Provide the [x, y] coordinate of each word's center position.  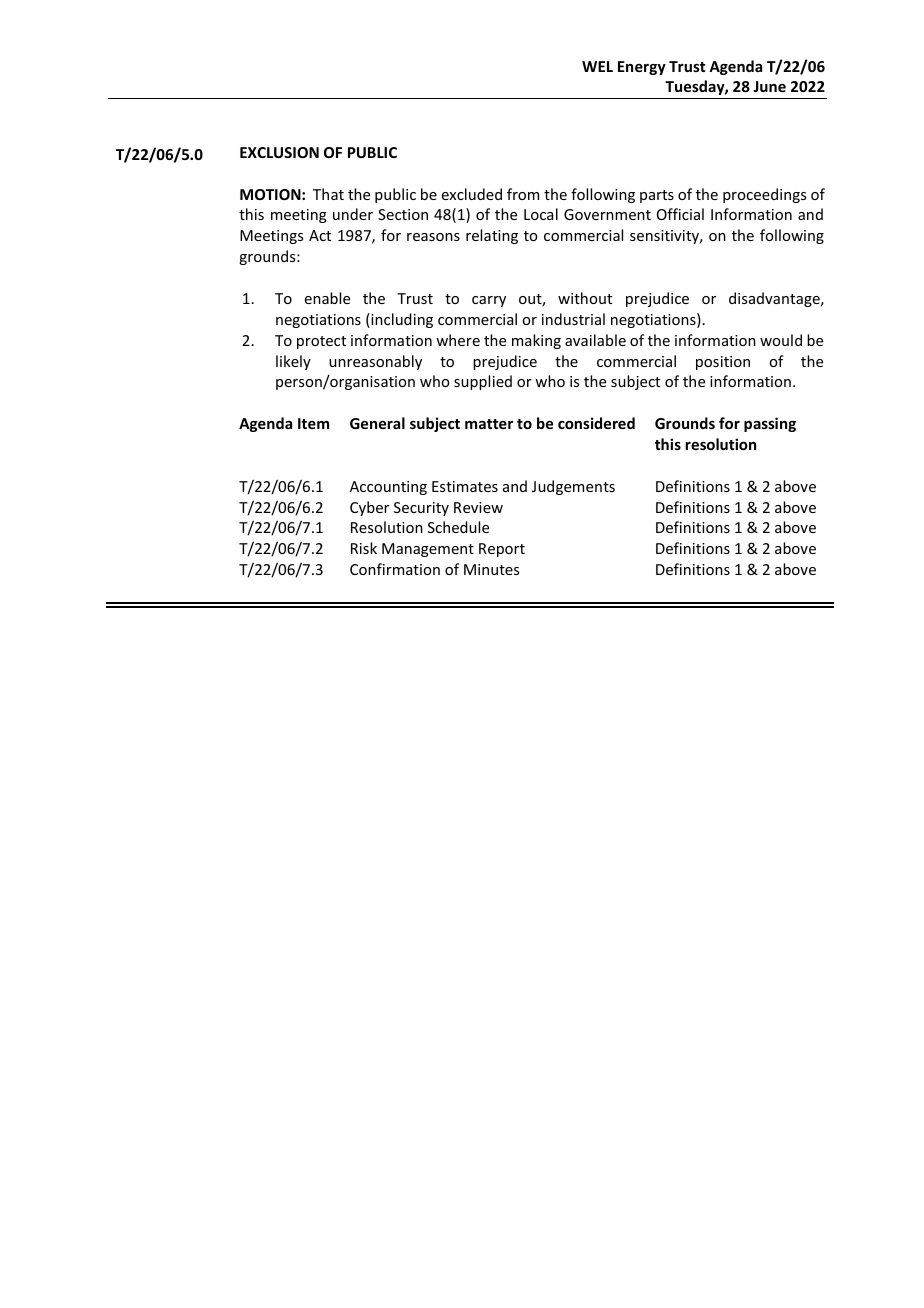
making [536, 341]
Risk [364, 548]
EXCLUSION [279, 152]
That [328, 194]
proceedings [764, 195]
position [723, 363]
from [523, 194]
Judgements [573, 487]
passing [770, 424]
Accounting [388, 488]
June [769, 86]
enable [327, 298]
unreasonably [375, 362]
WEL [597, 66]
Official [680, 214]
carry [489, 301]
